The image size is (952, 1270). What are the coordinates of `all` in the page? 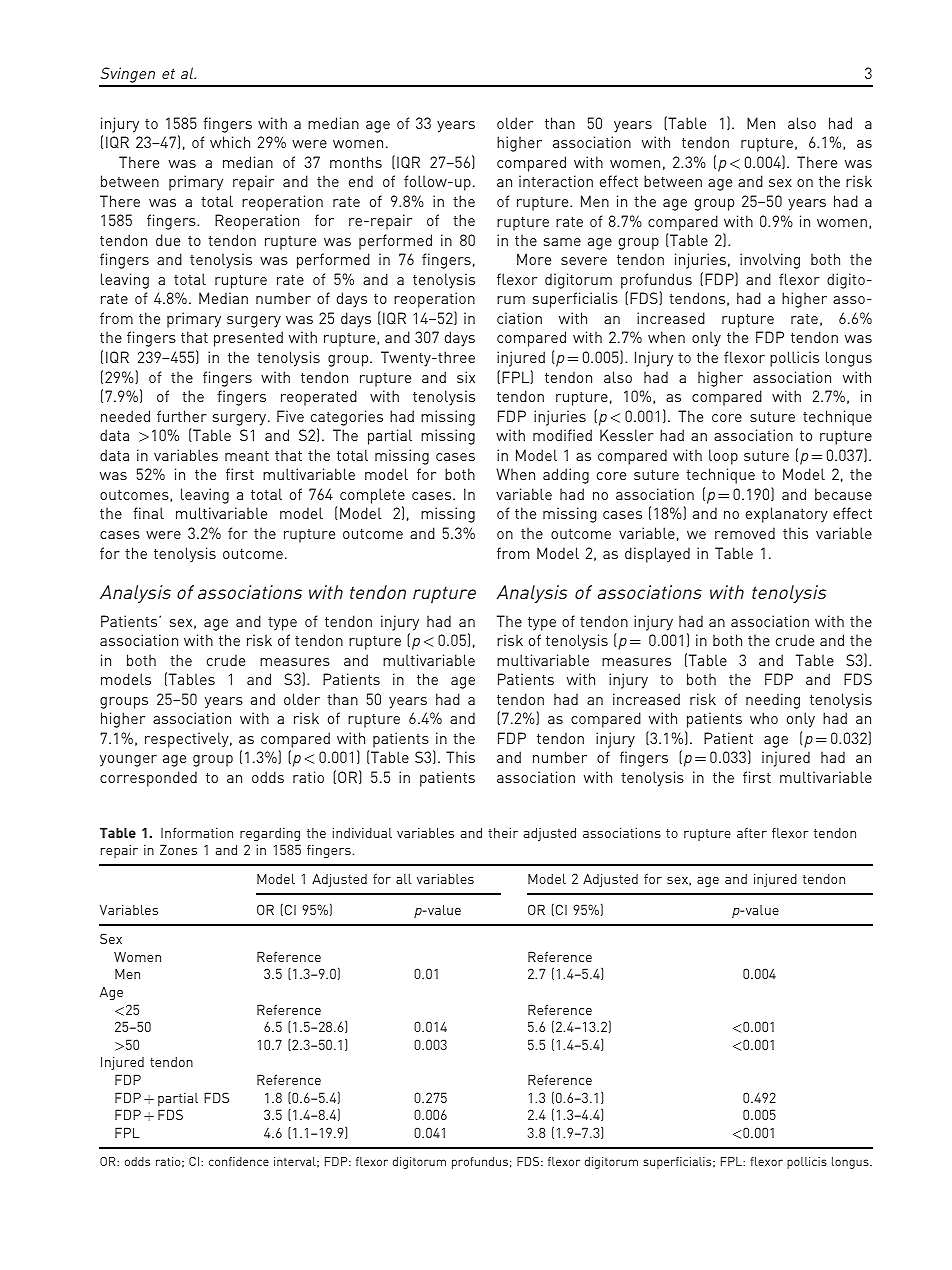 It's located at (404, 879).
